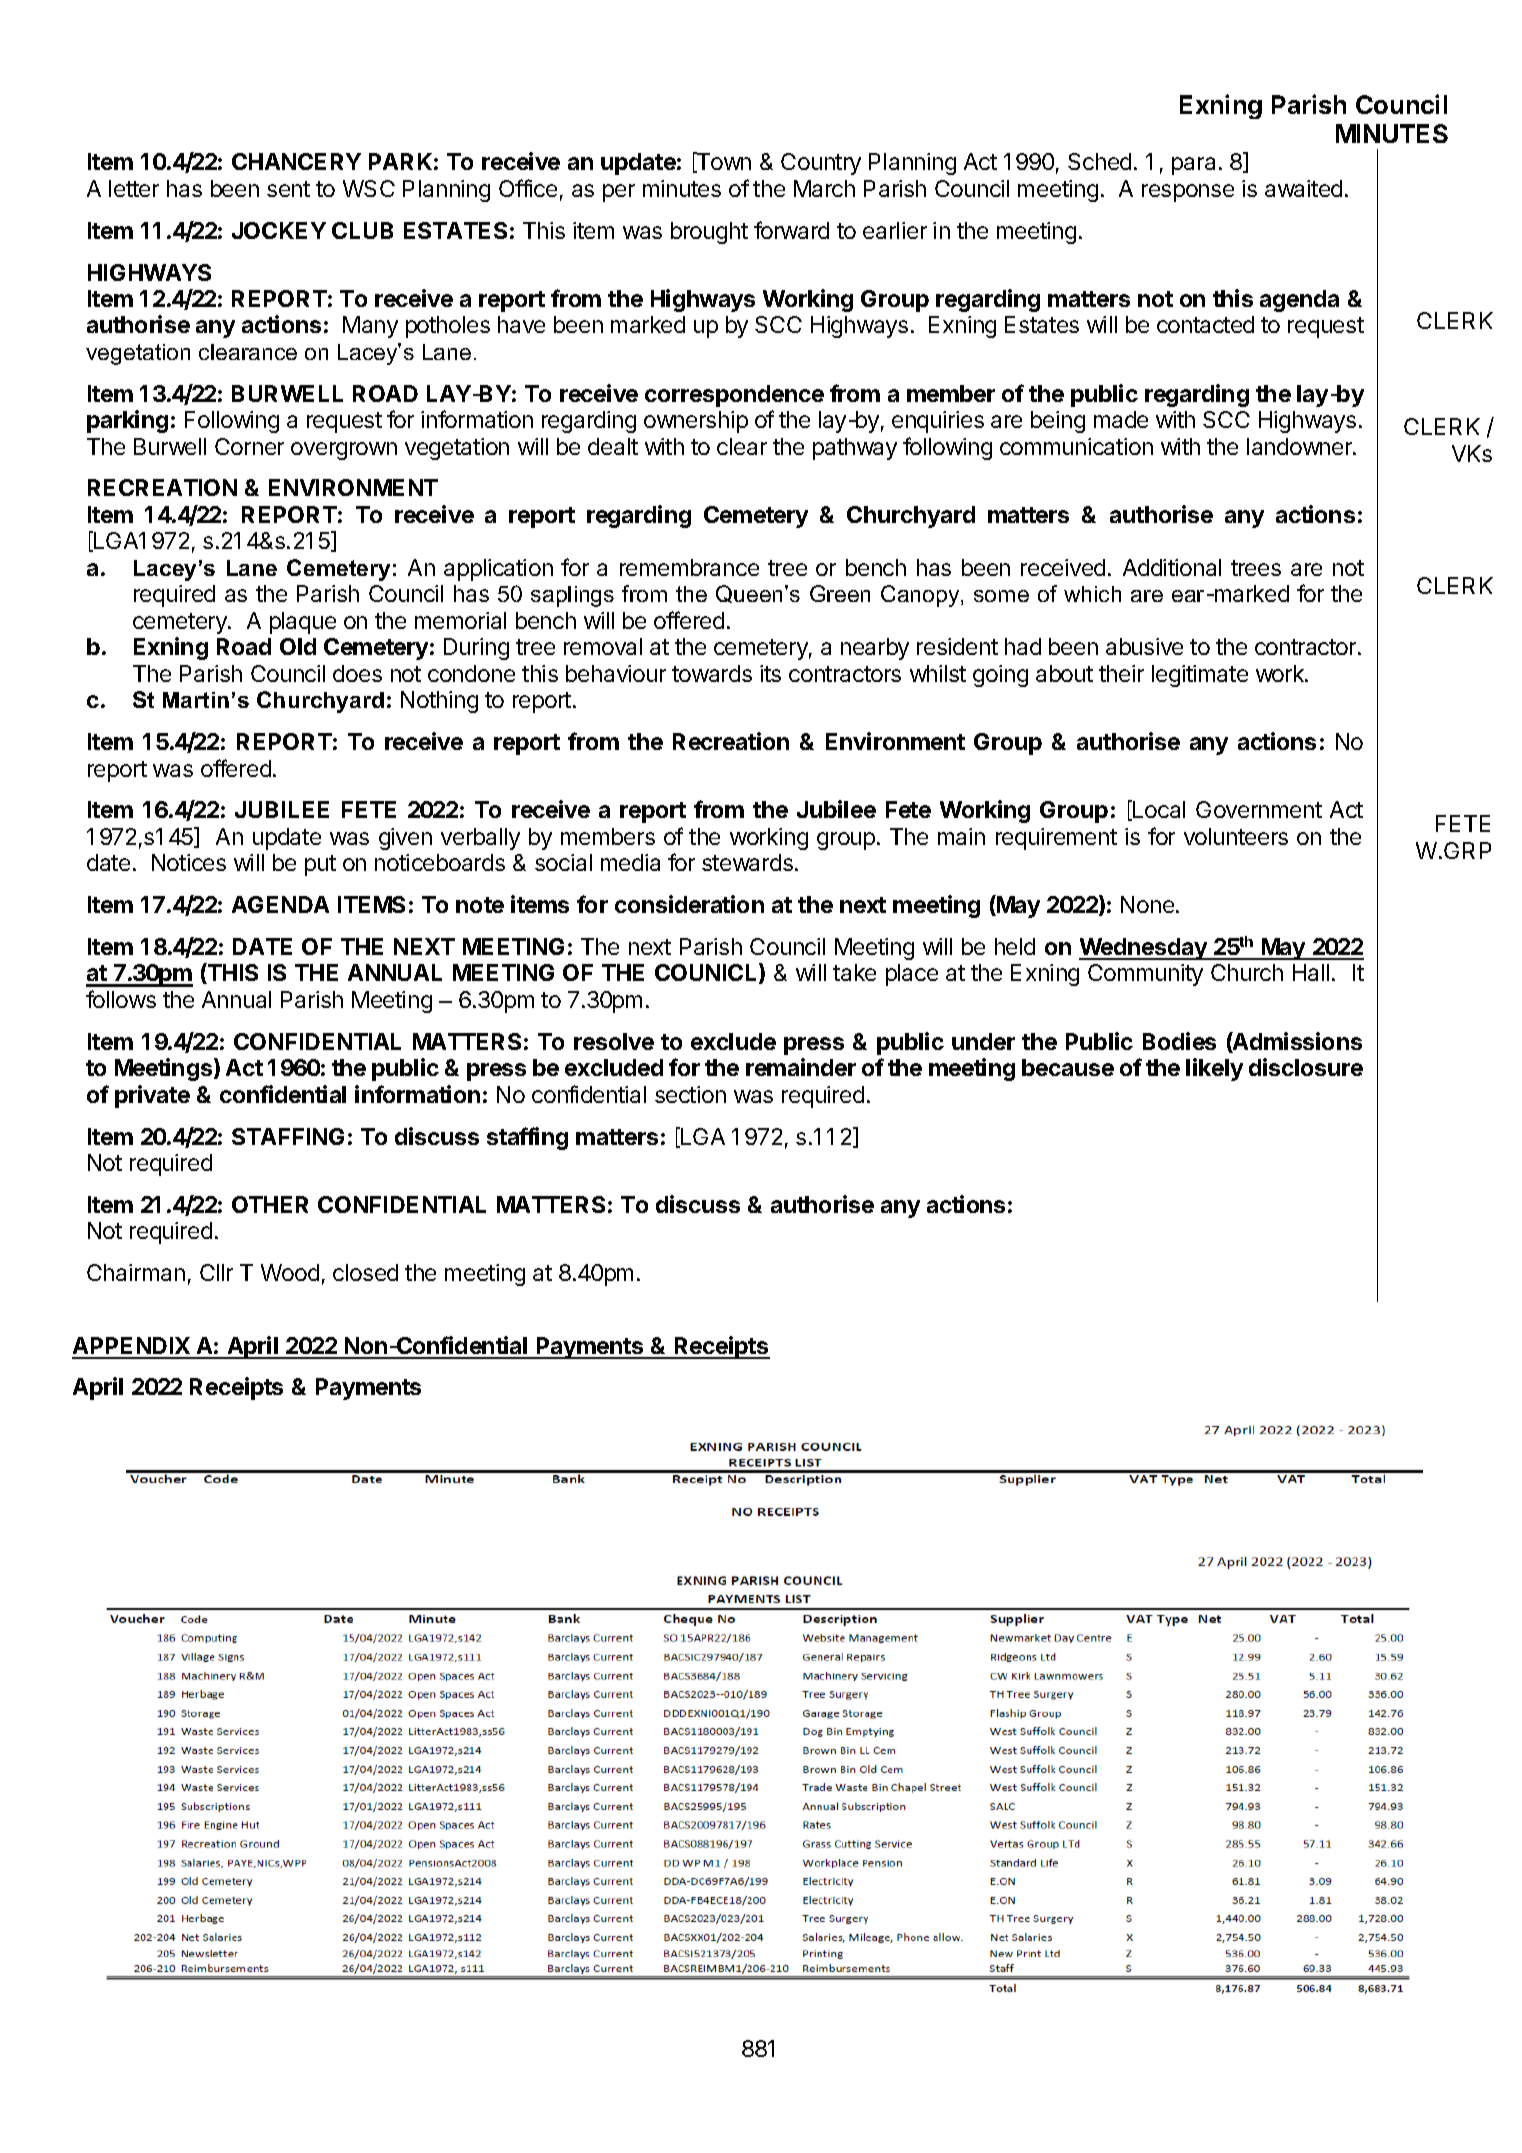 The image size is (1522, 2153). Describe the element at coordinates (709, 233) in the screenshot. I see `brought` at that location.
